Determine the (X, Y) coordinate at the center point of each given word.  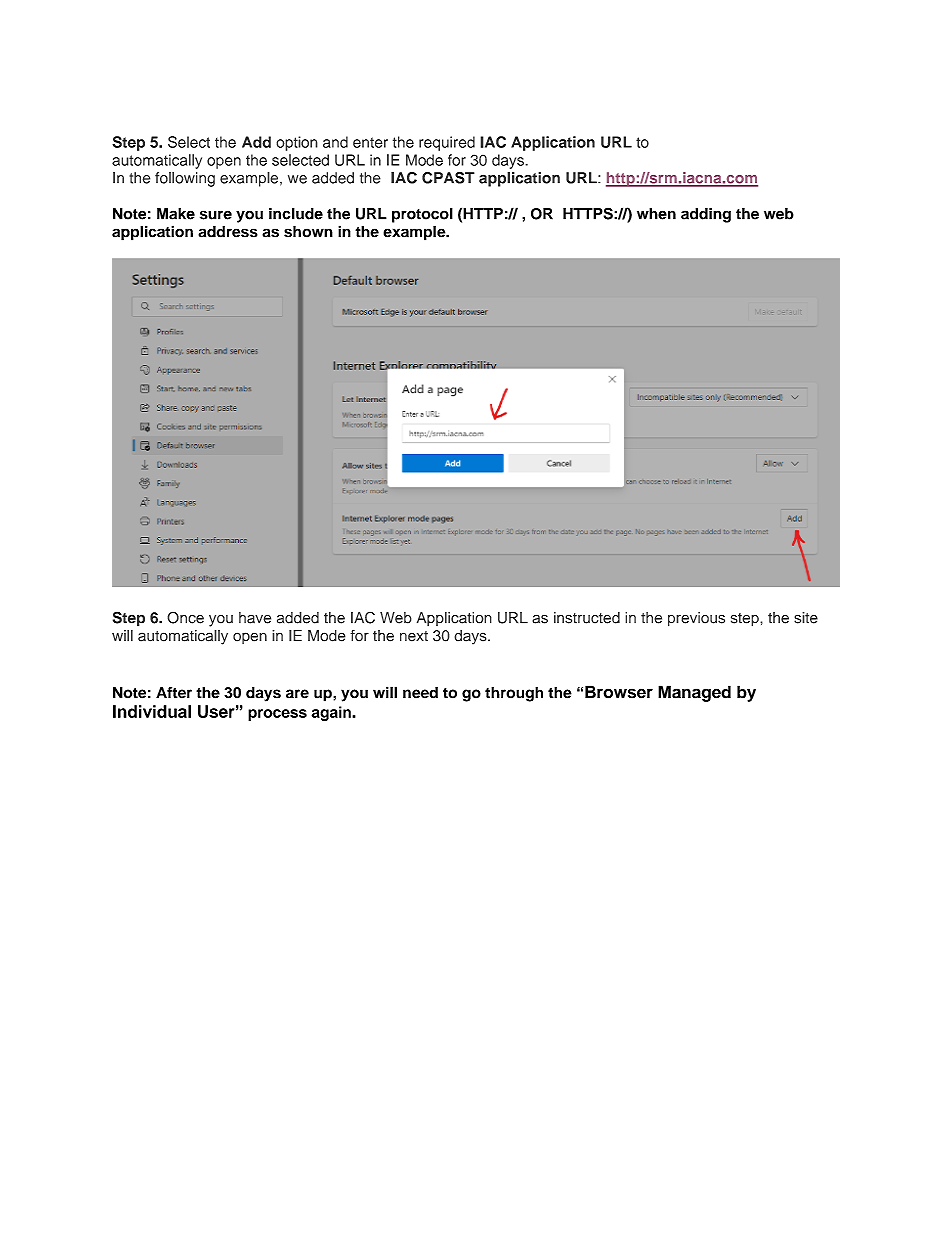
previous (696, 619)
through (514, 694)
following (185, 179)
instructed (587, 618)
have (255, 618)
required (447, 143)
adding (706, 215)
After (174, 693)
